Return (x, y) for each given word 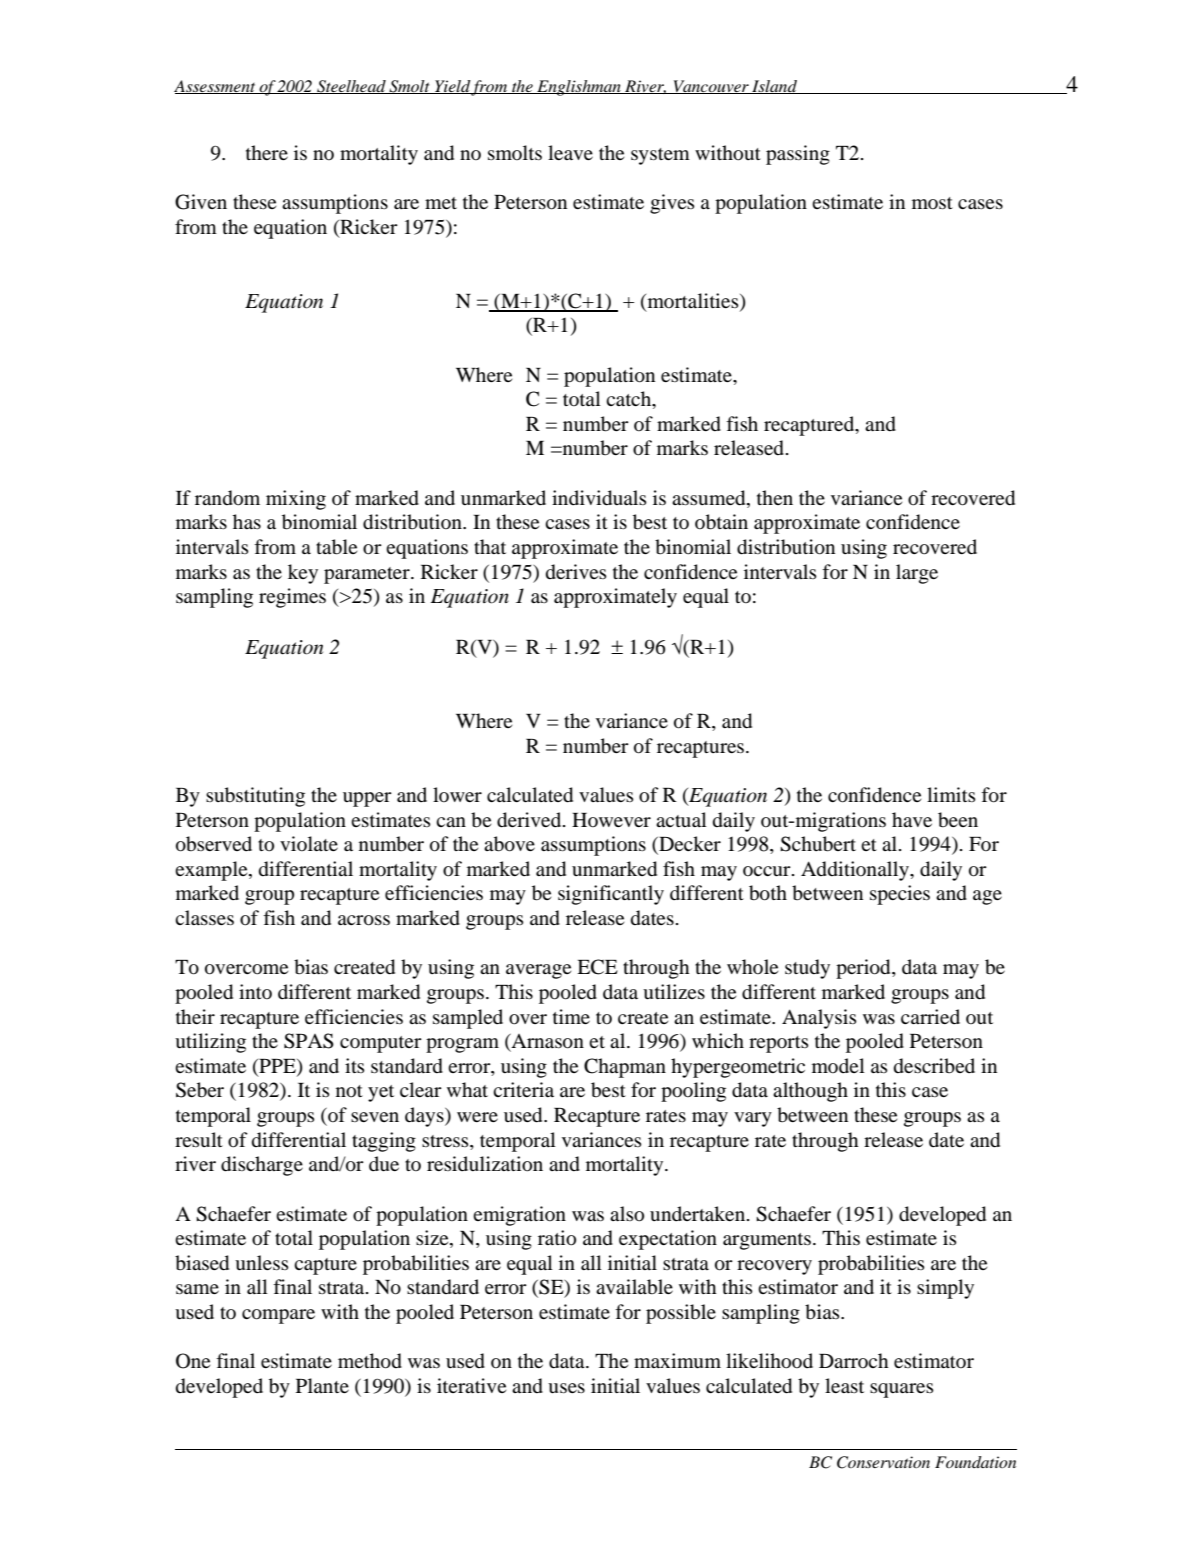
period (864, 969)
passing (798, 155)
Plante (322, 1385)
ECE (597, 967)
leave (570, 152)
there (267, 152)
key (303, 574)
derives (576, 572)
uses (566, 1388)
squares (902, 1390)
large (917, 574)
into (255, 991)
